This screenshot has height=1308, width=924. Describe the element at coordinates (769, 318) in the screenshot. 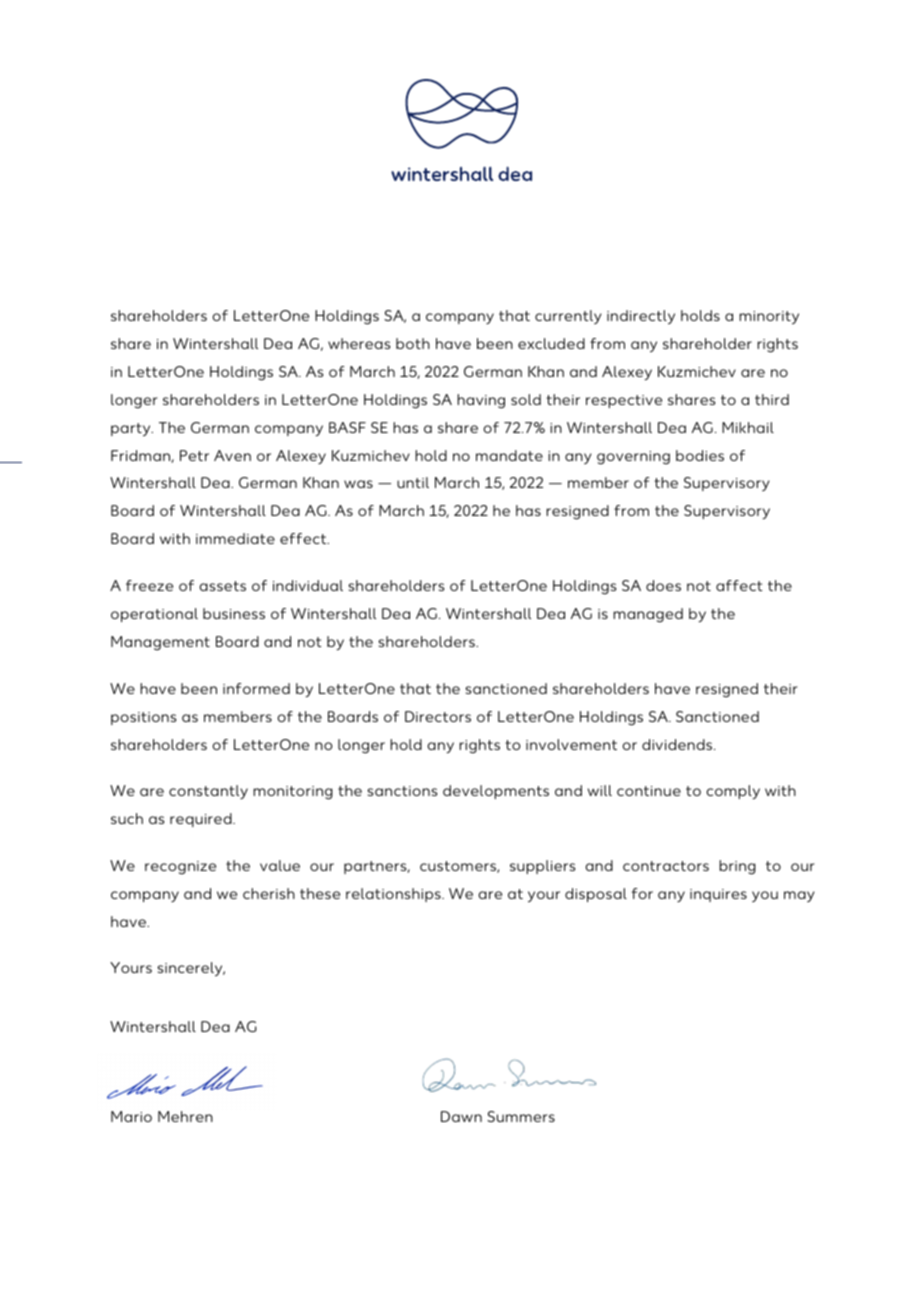

I see `minority` at that location.
